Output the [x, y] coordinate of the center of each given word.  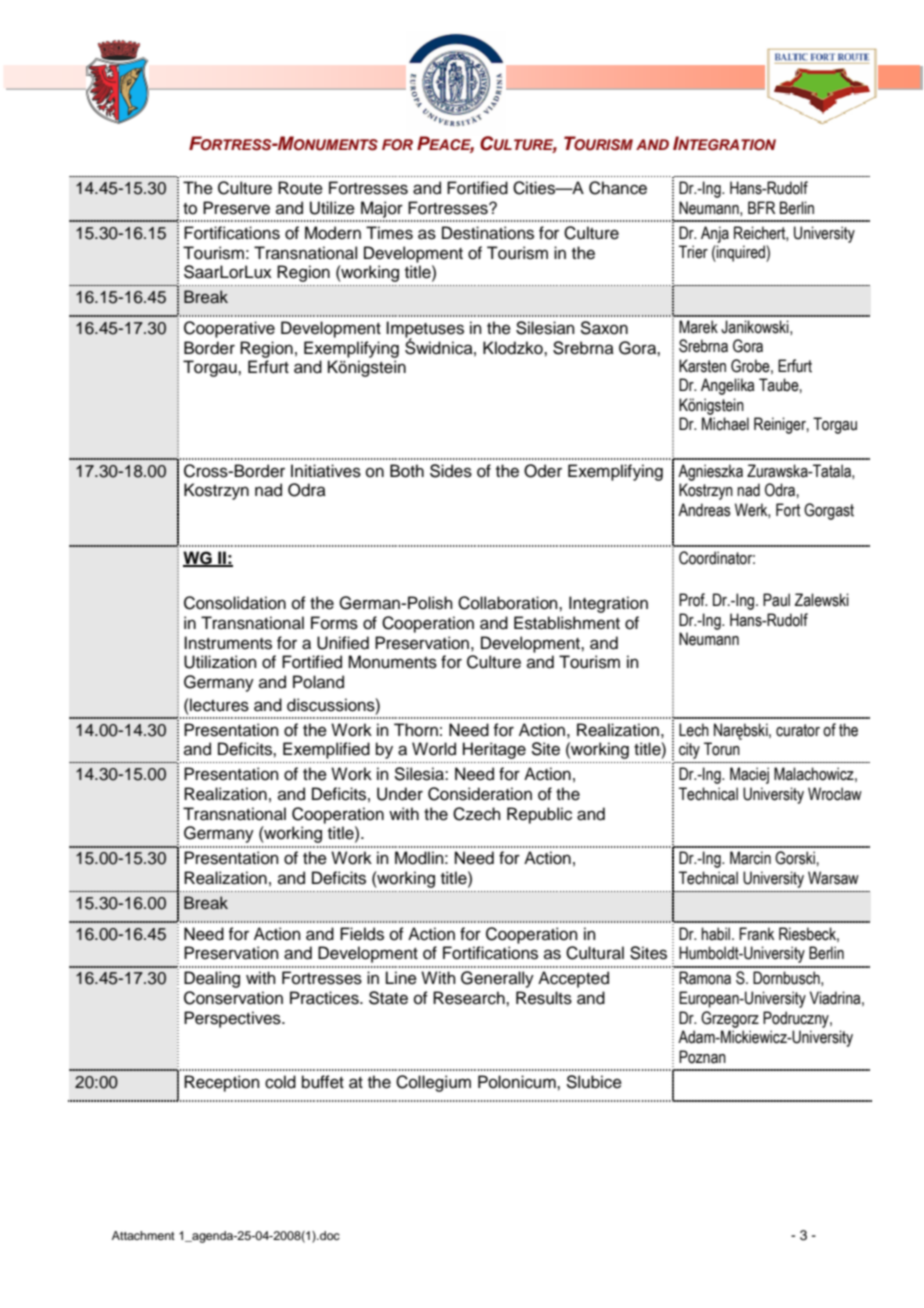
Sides [451, 471]
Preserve [236, 208]
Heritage [494, 750]
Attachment [143, 1235]
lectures [218, 705]
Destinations [488, 233]
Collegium [433, 1083]
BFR [761, 207]
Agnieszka [710, 472]
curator [798, 730]
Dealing [212, 979]
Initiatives [326, 471]
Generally [497, 979]
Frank [756, 934]
